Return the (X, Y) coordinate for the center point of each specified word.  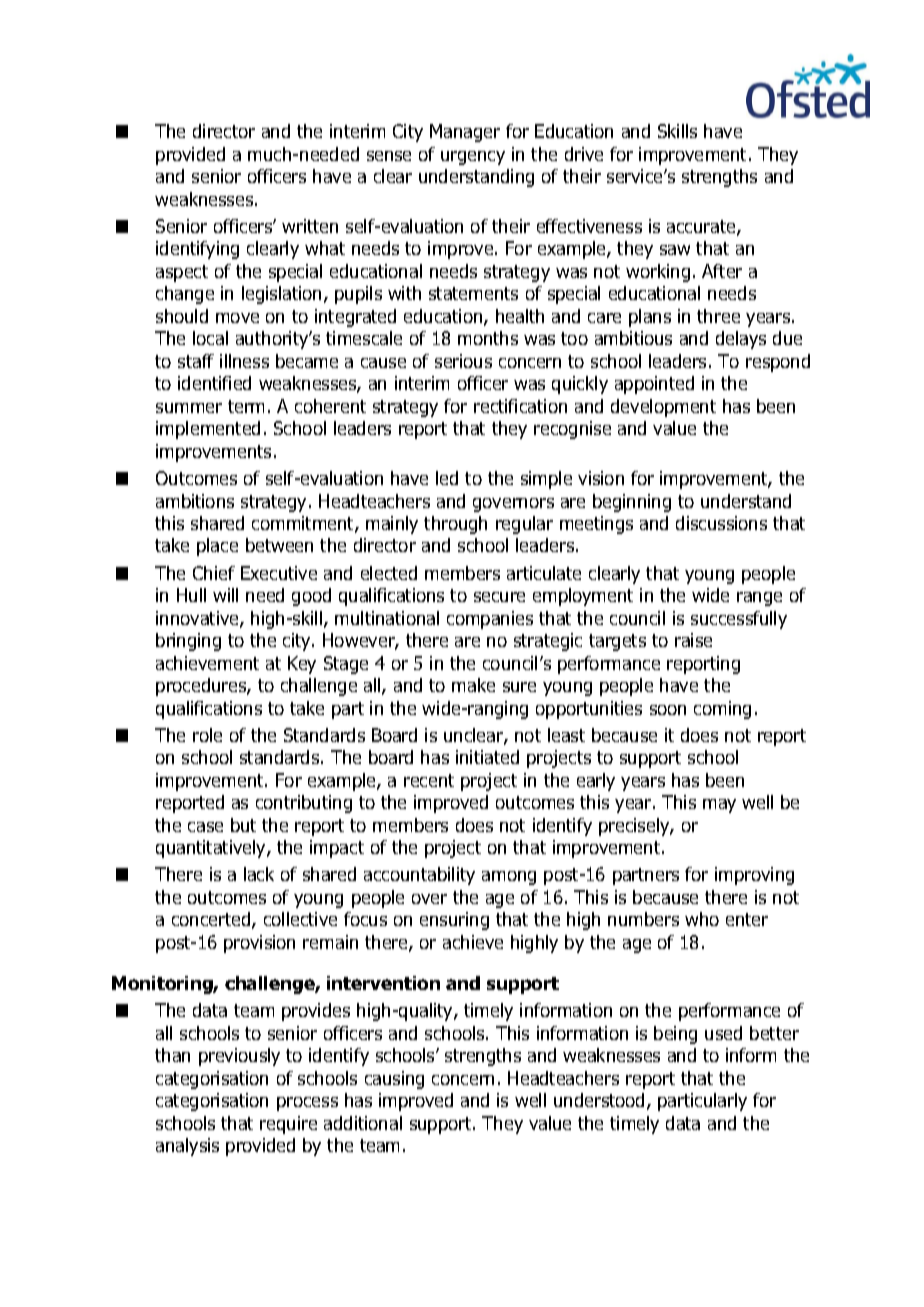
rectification (520, 406)
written (310, 226)
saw (675, 250)
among (509, 878)
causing (394, 1080)
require (288, 1125)
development (663, 408)
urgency (473, 158)
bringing (188, 642)
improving (754, 876)
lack (259, 874)
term (246, 406)
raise (693, 640)
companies (490, 620)
